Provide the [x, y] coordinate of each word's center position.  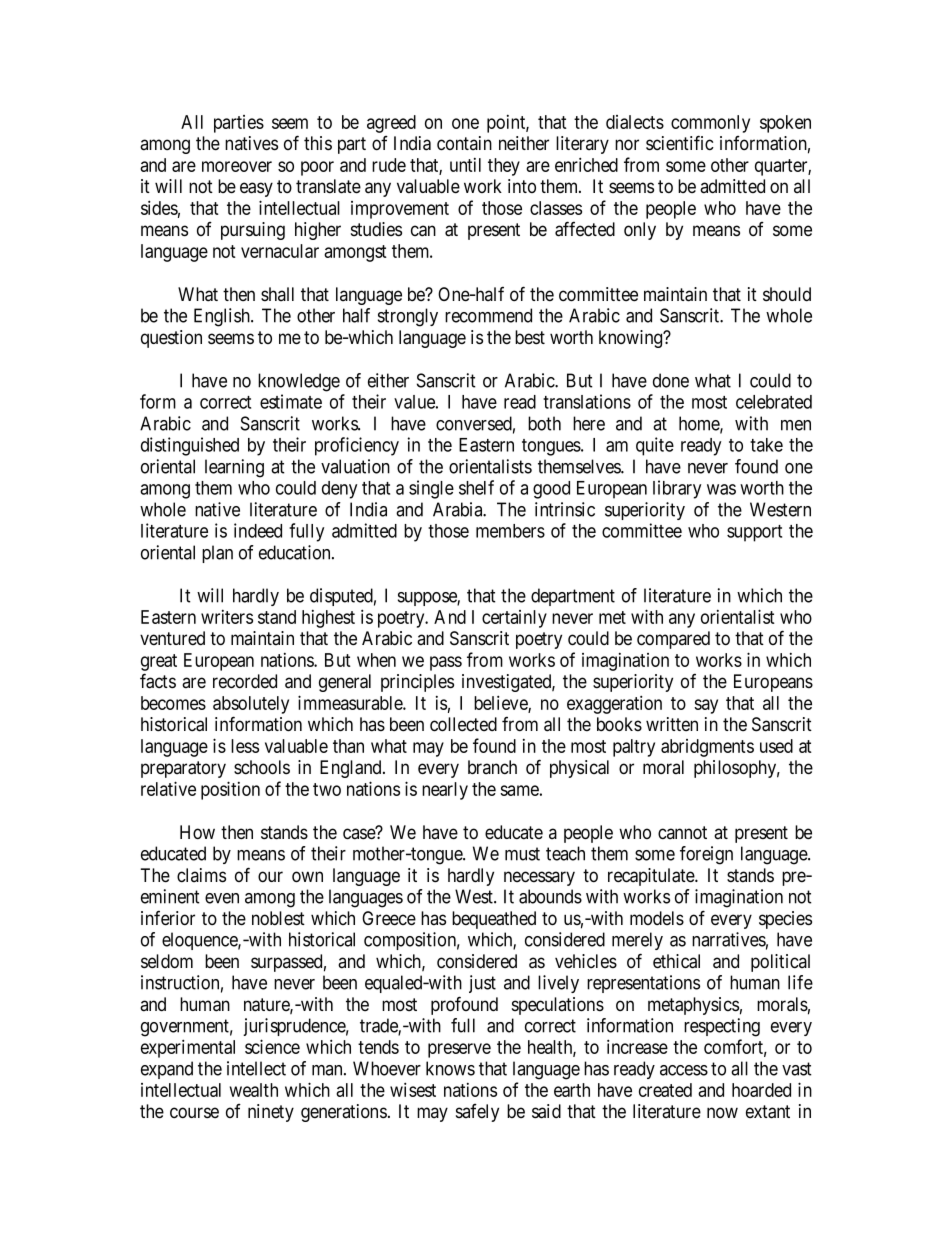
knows [450, 1068]
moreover [237, 166]
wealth [254, 1090]
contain [464, 143]
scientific [680, 143]
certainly [514, 619]
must [522, 854]
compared [673, 640]
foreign [706, 855]
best [530, 337]
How [197, 832]
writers [227, 617]
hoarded [761, 1090]
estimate [291, 401]
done [671, 380]
